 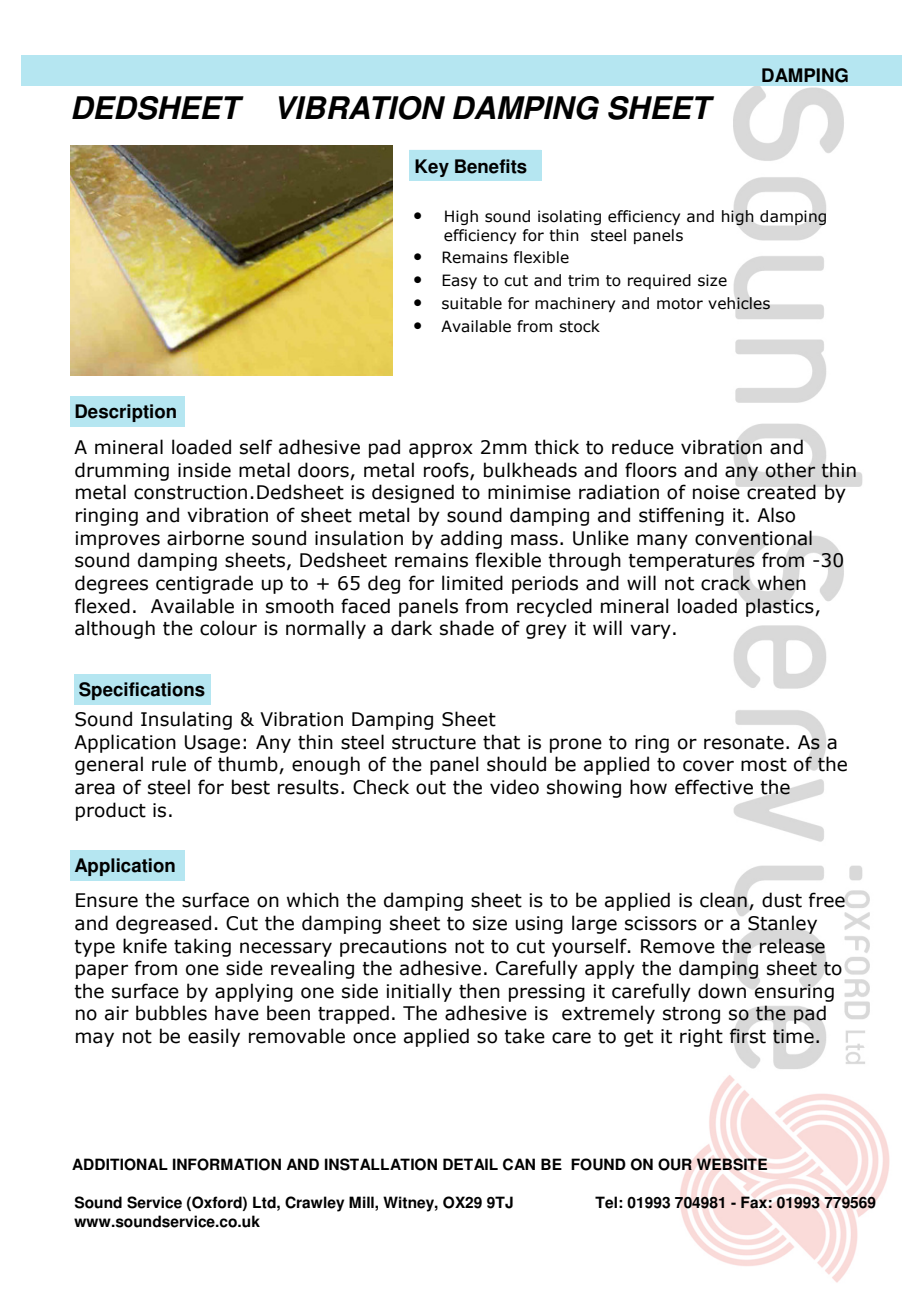 I want to click on Key, so click(x=432, y=168).
